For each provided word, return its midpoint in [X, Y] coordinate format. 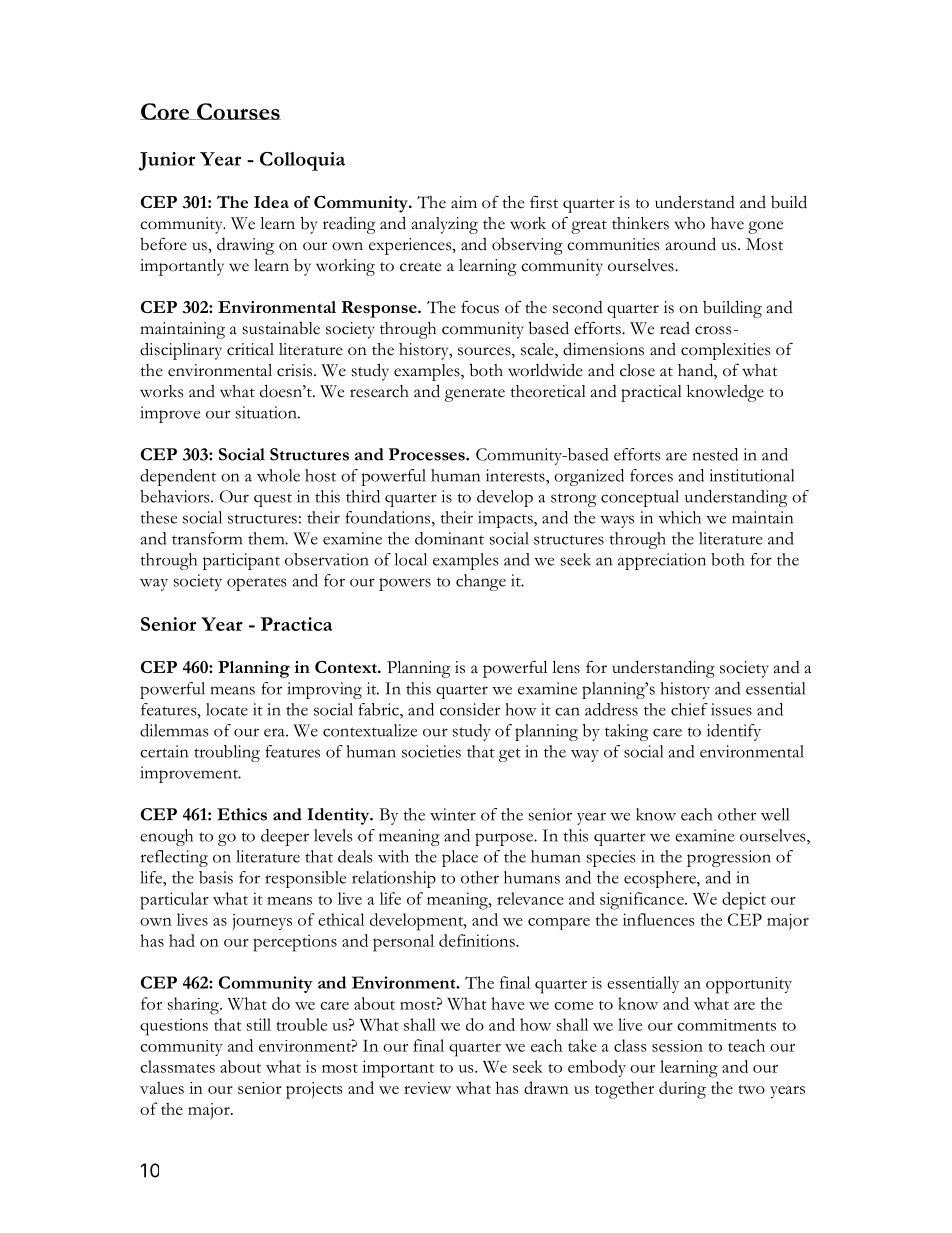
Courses [238, 111]
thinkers [640, 223]
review [427, 1088]
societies [431, 751]
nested [715, 454]
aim [464, 202]
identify [734, 732]
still [259, 1024]
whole [278, 475]
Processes [427, 454]
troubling [227, 753]
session [677, 1046]
